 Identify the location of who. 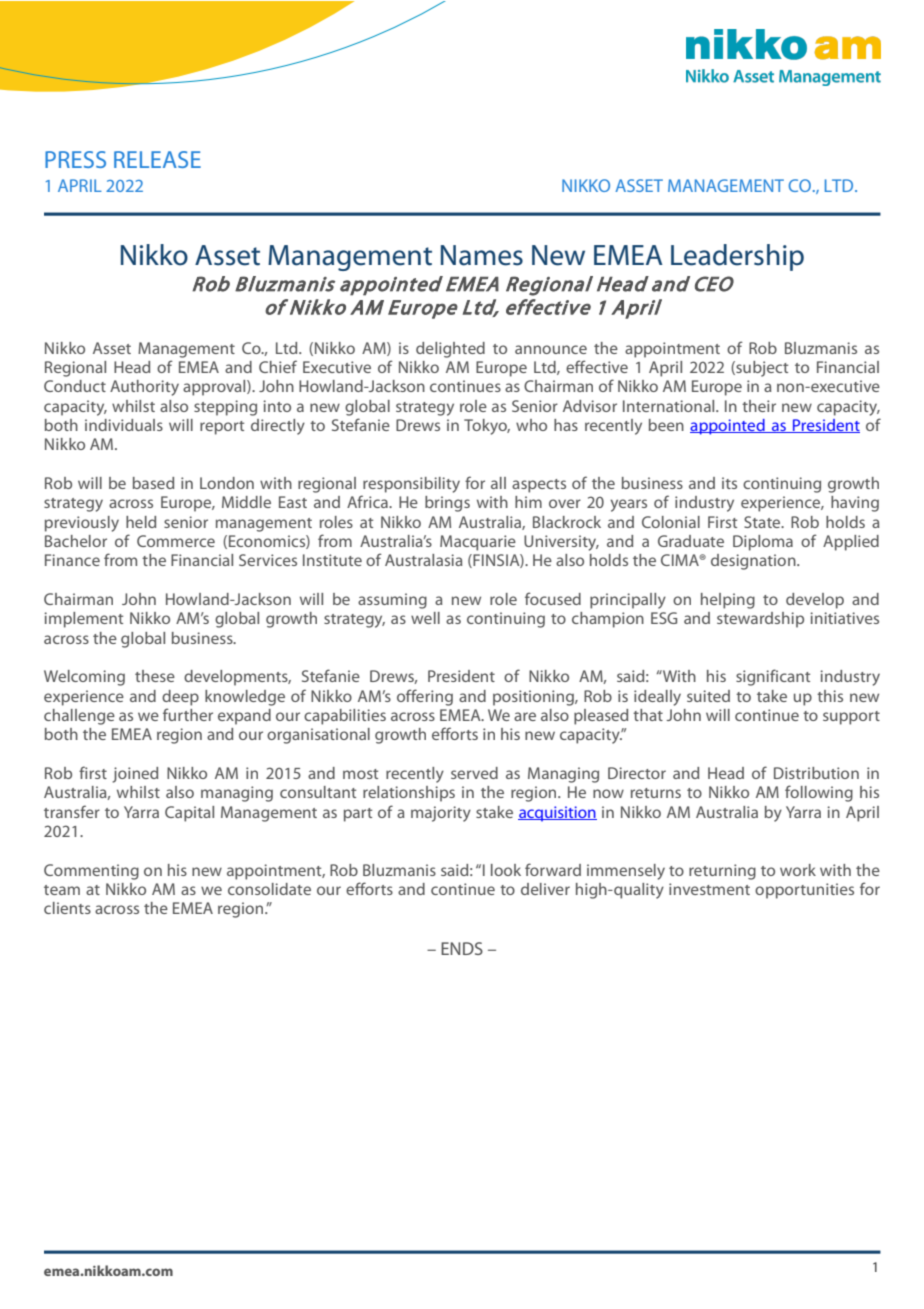
(531, 425).
